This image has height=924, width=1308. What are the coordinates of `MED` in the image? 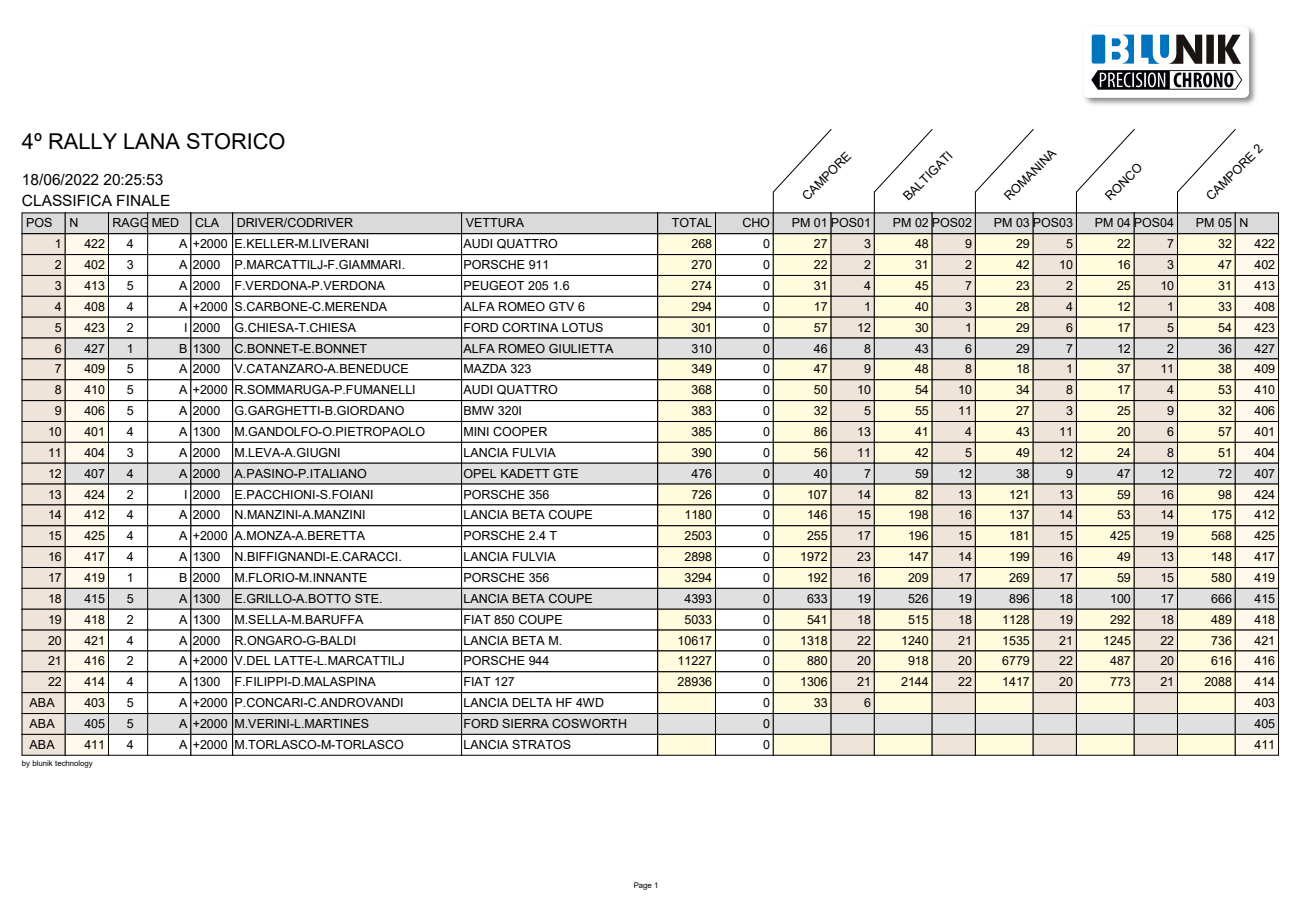 It's located at (165, 222).
